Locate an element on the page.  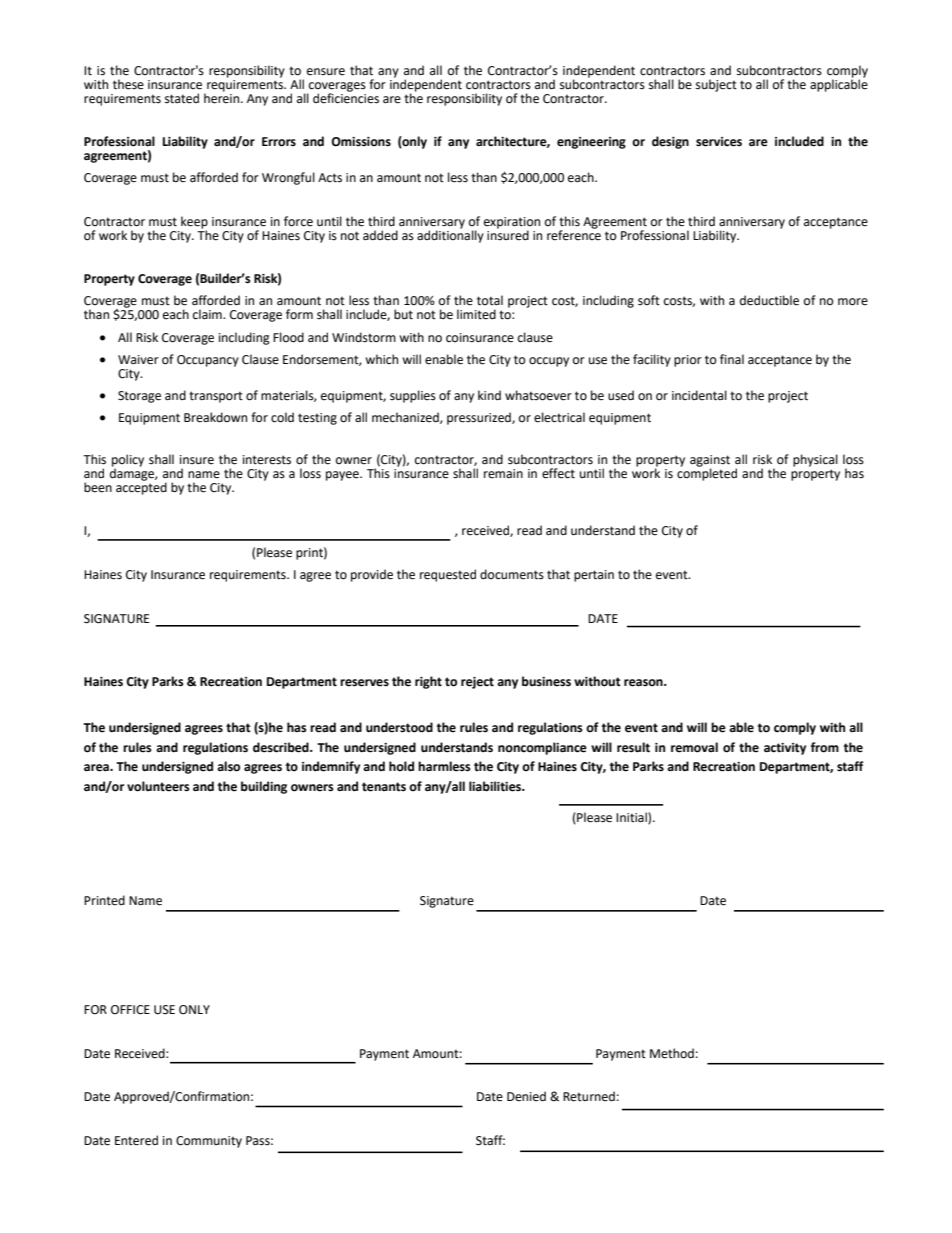
Community is located at coordinates (209, 1142).
